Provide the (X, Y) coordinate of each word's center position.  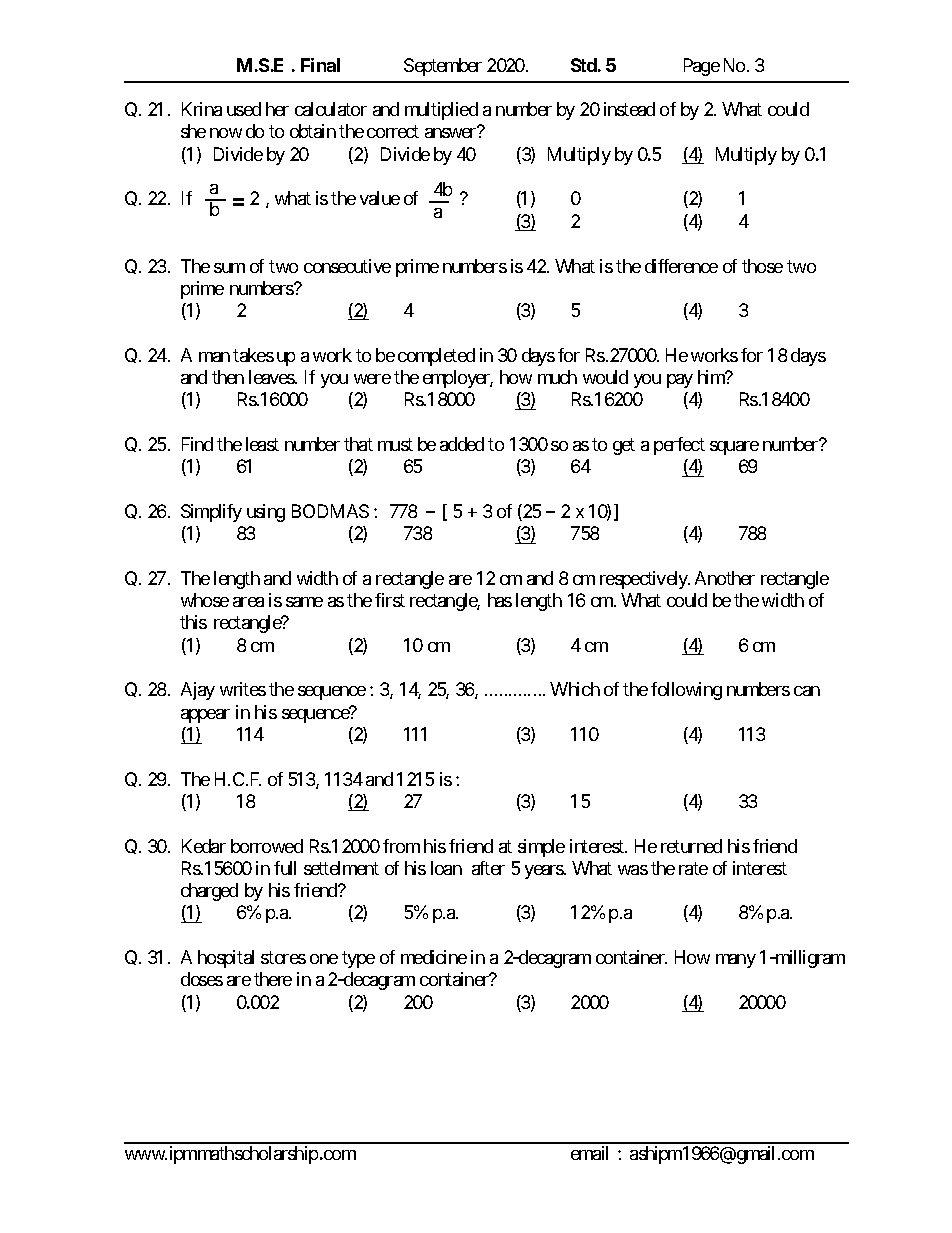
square (734, 448)
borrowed (267, 846)
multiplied (441, 111)
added (462, 444)
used (244, 109)
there (273, 979)
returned (691, 846)
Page (702, 67)
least (262, 444)
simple (541, 848)
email (589, 1153)
